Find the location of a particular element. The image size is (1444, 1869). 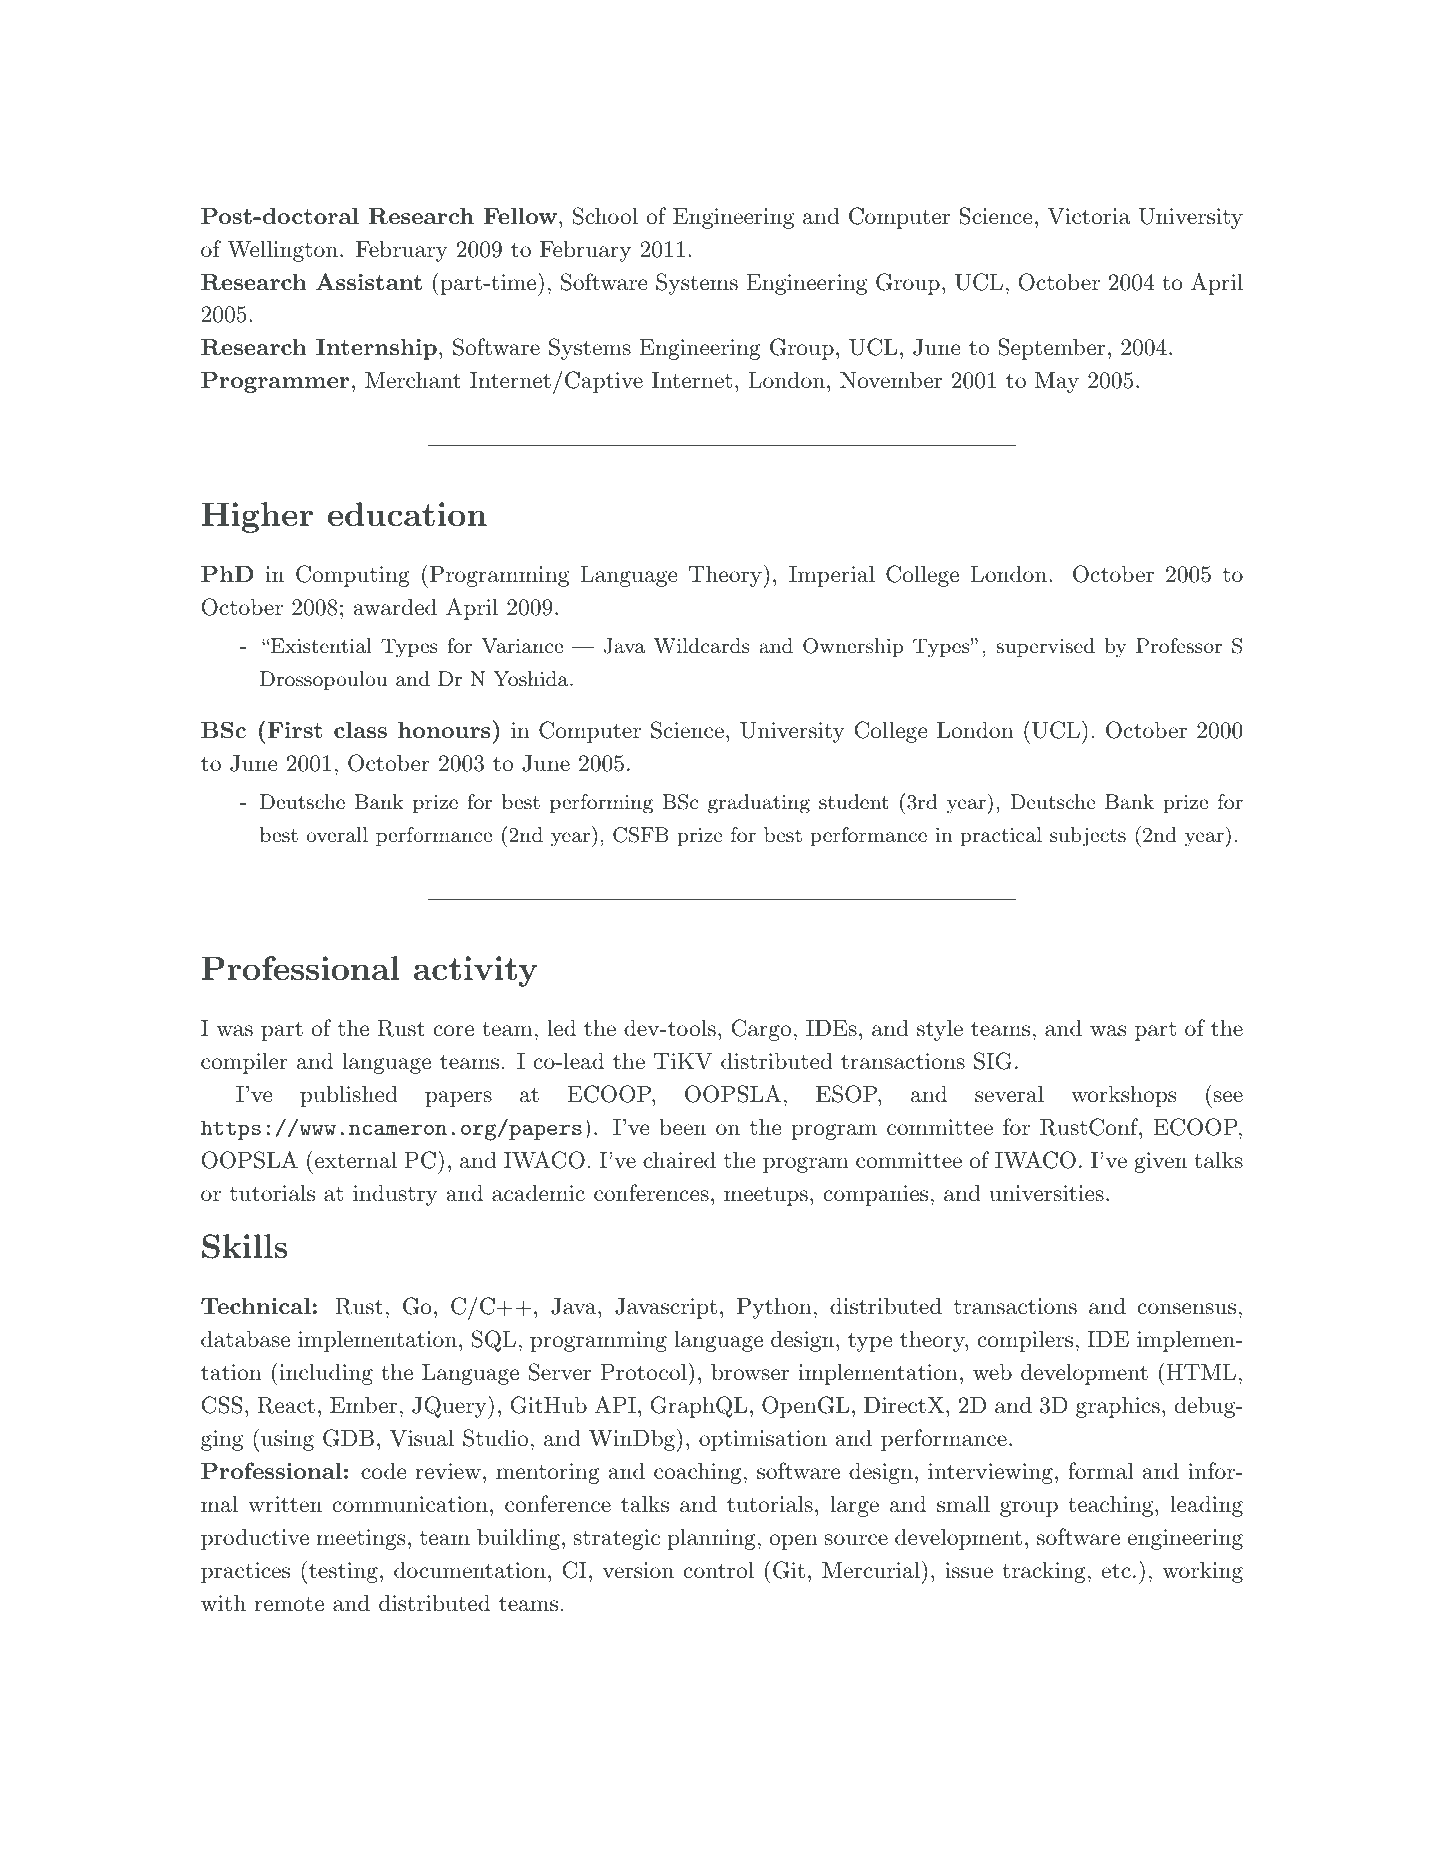

Assistant is located at coordinates (369, 281).
